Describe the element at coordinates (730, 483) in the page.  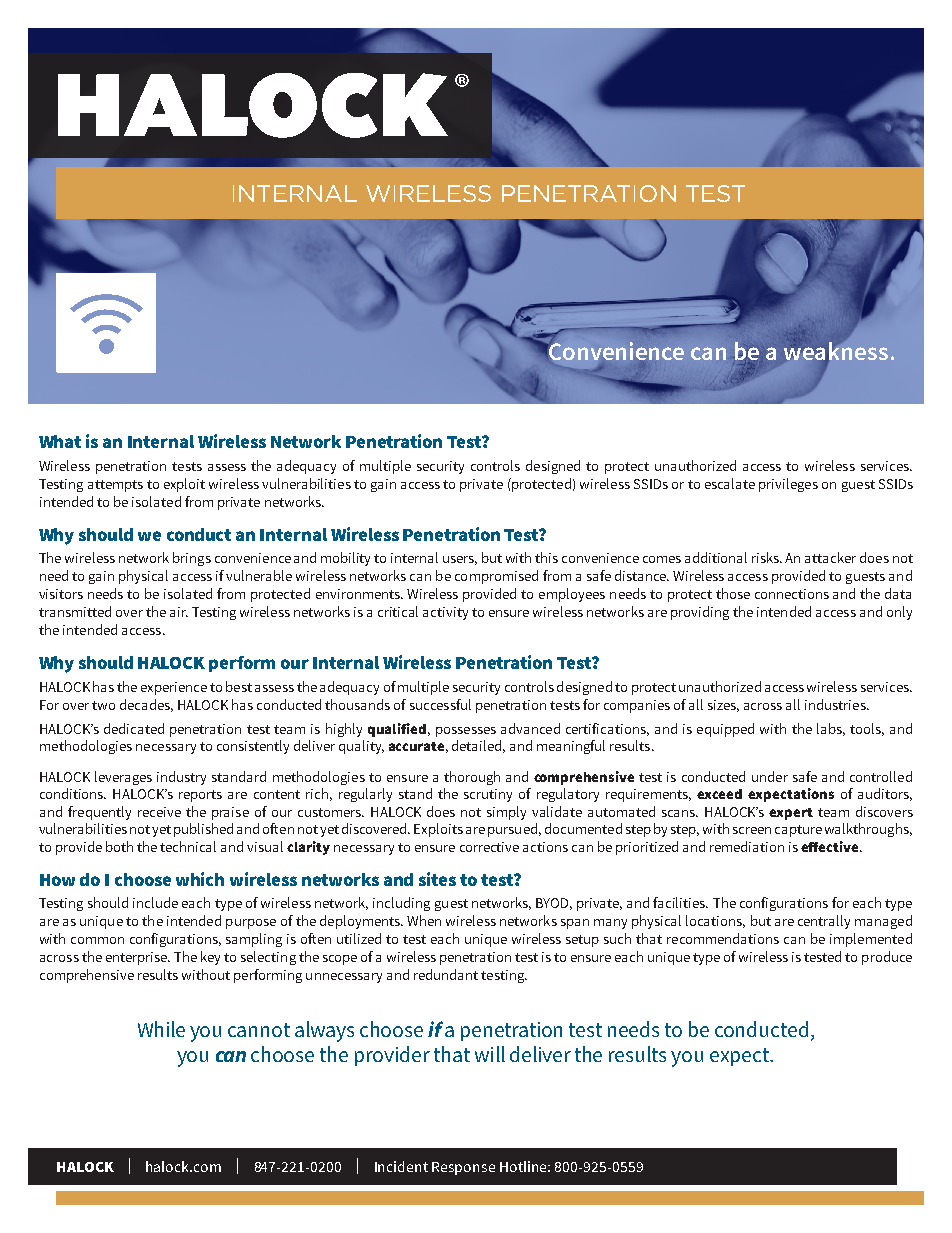
I see `escalate` at that location.
